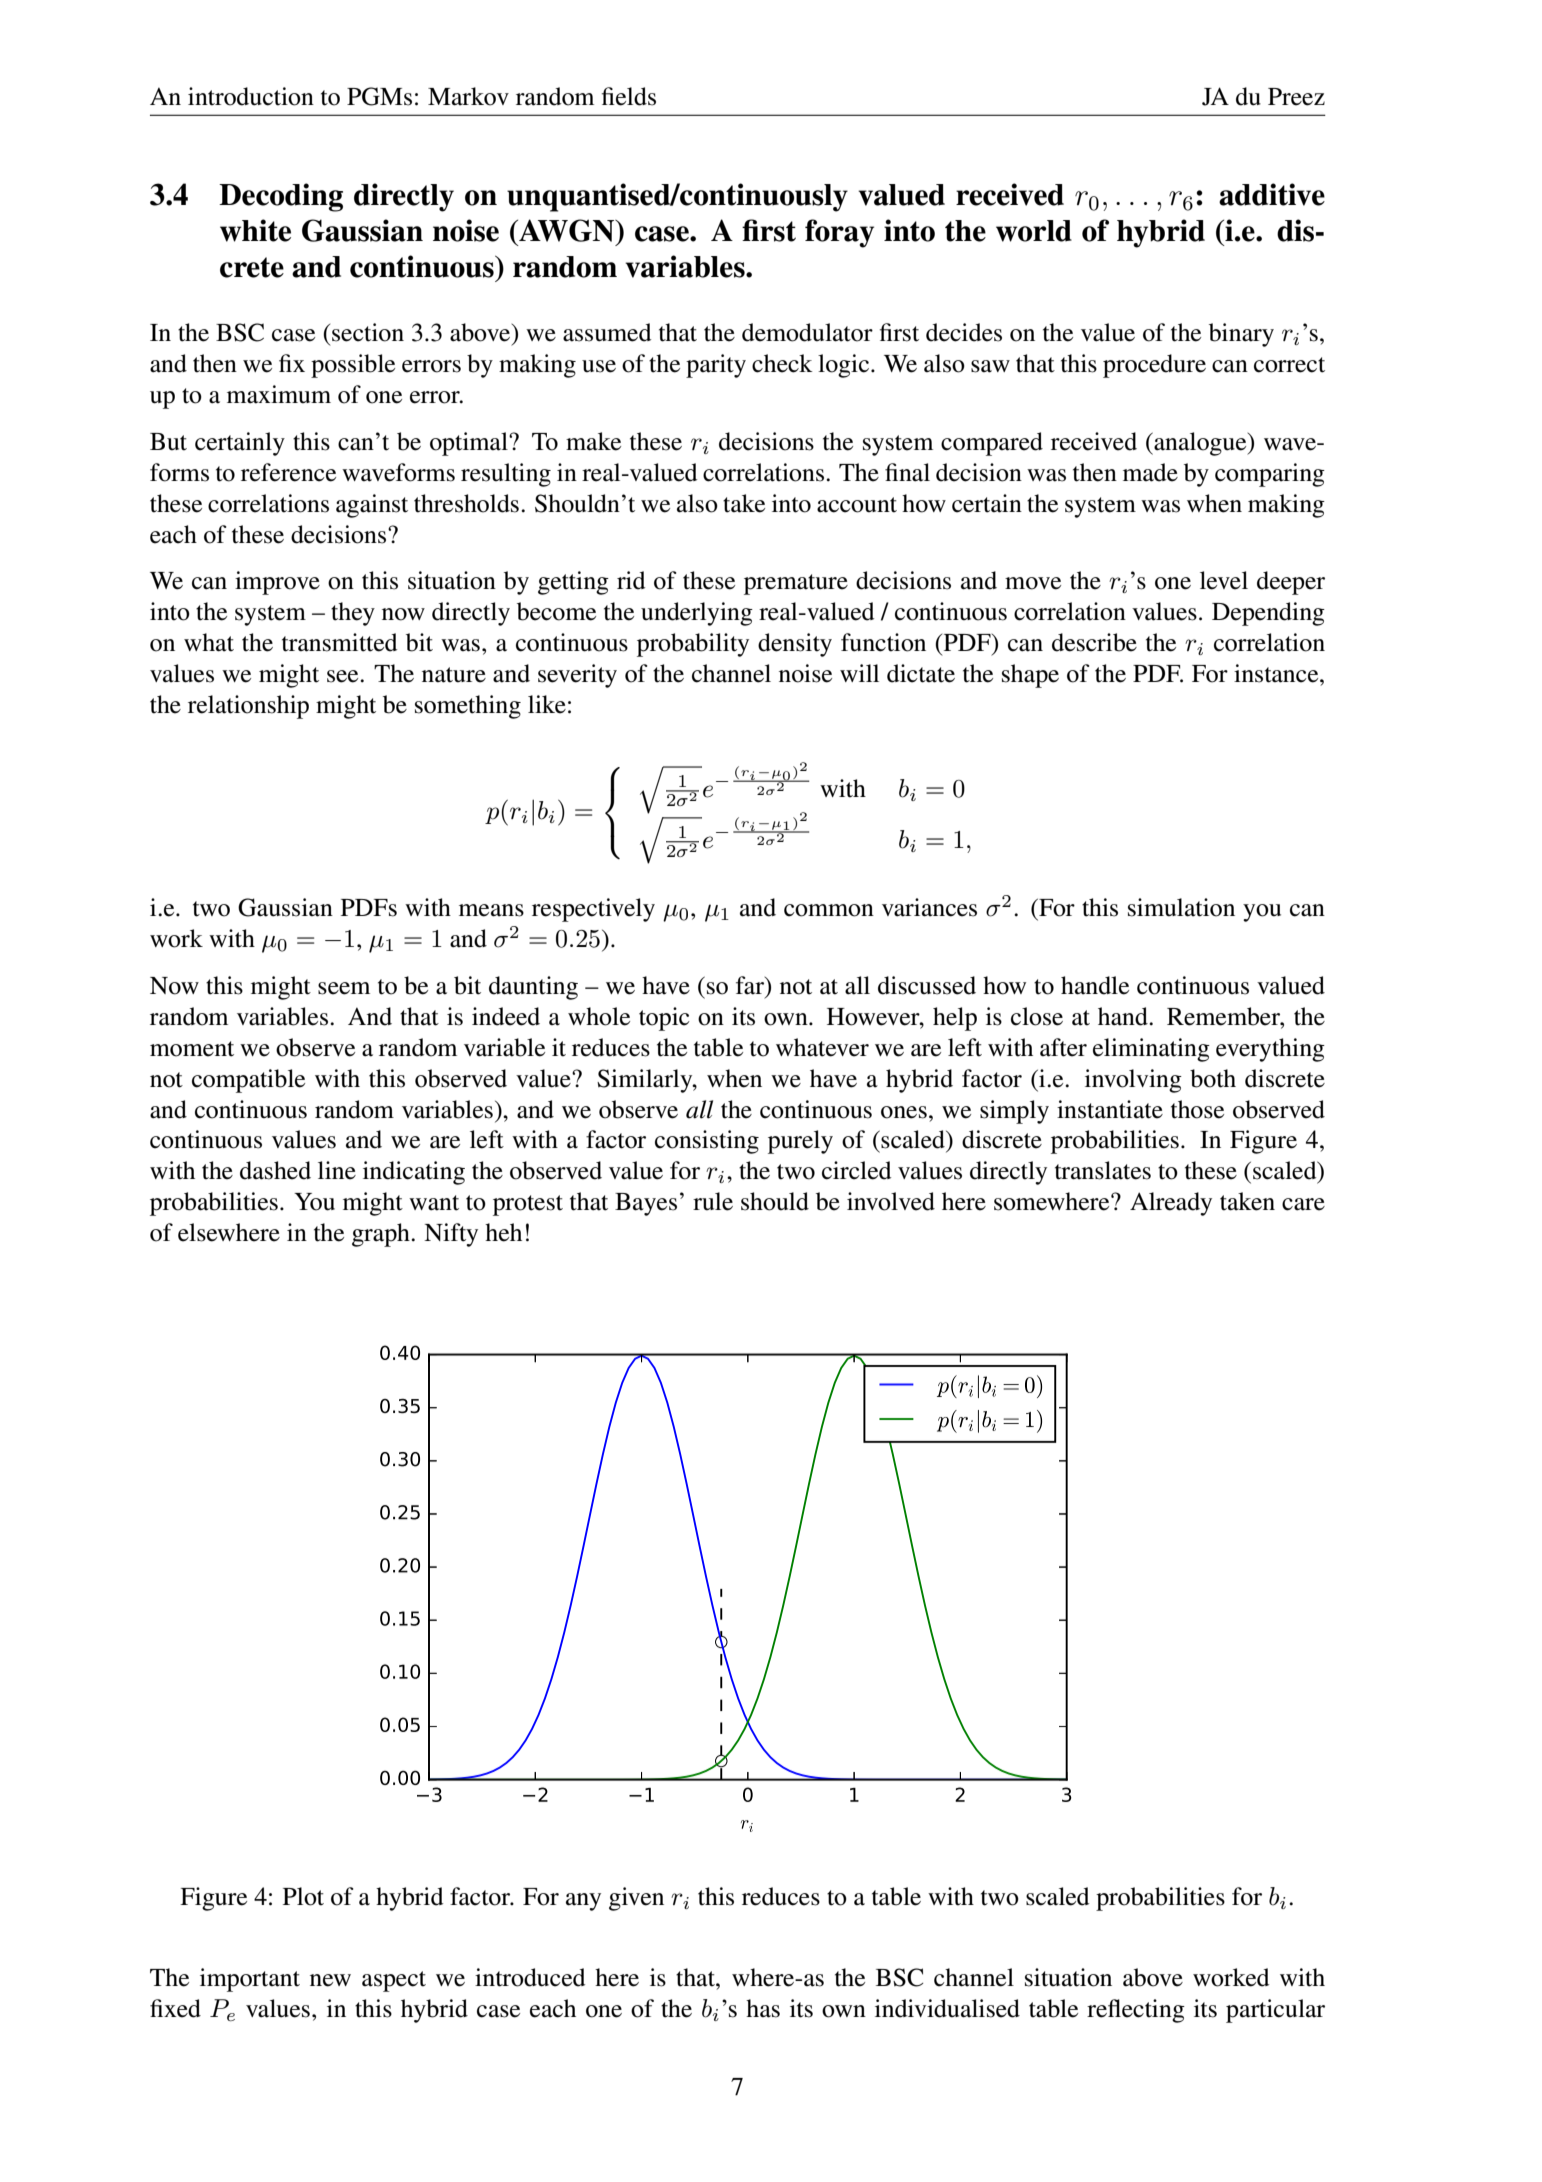 Image resolution: width=1542 pixels, height=2182 pixels. Describe the element at coordinates (281, 197) in the page. I see `Decoding` at that location.
